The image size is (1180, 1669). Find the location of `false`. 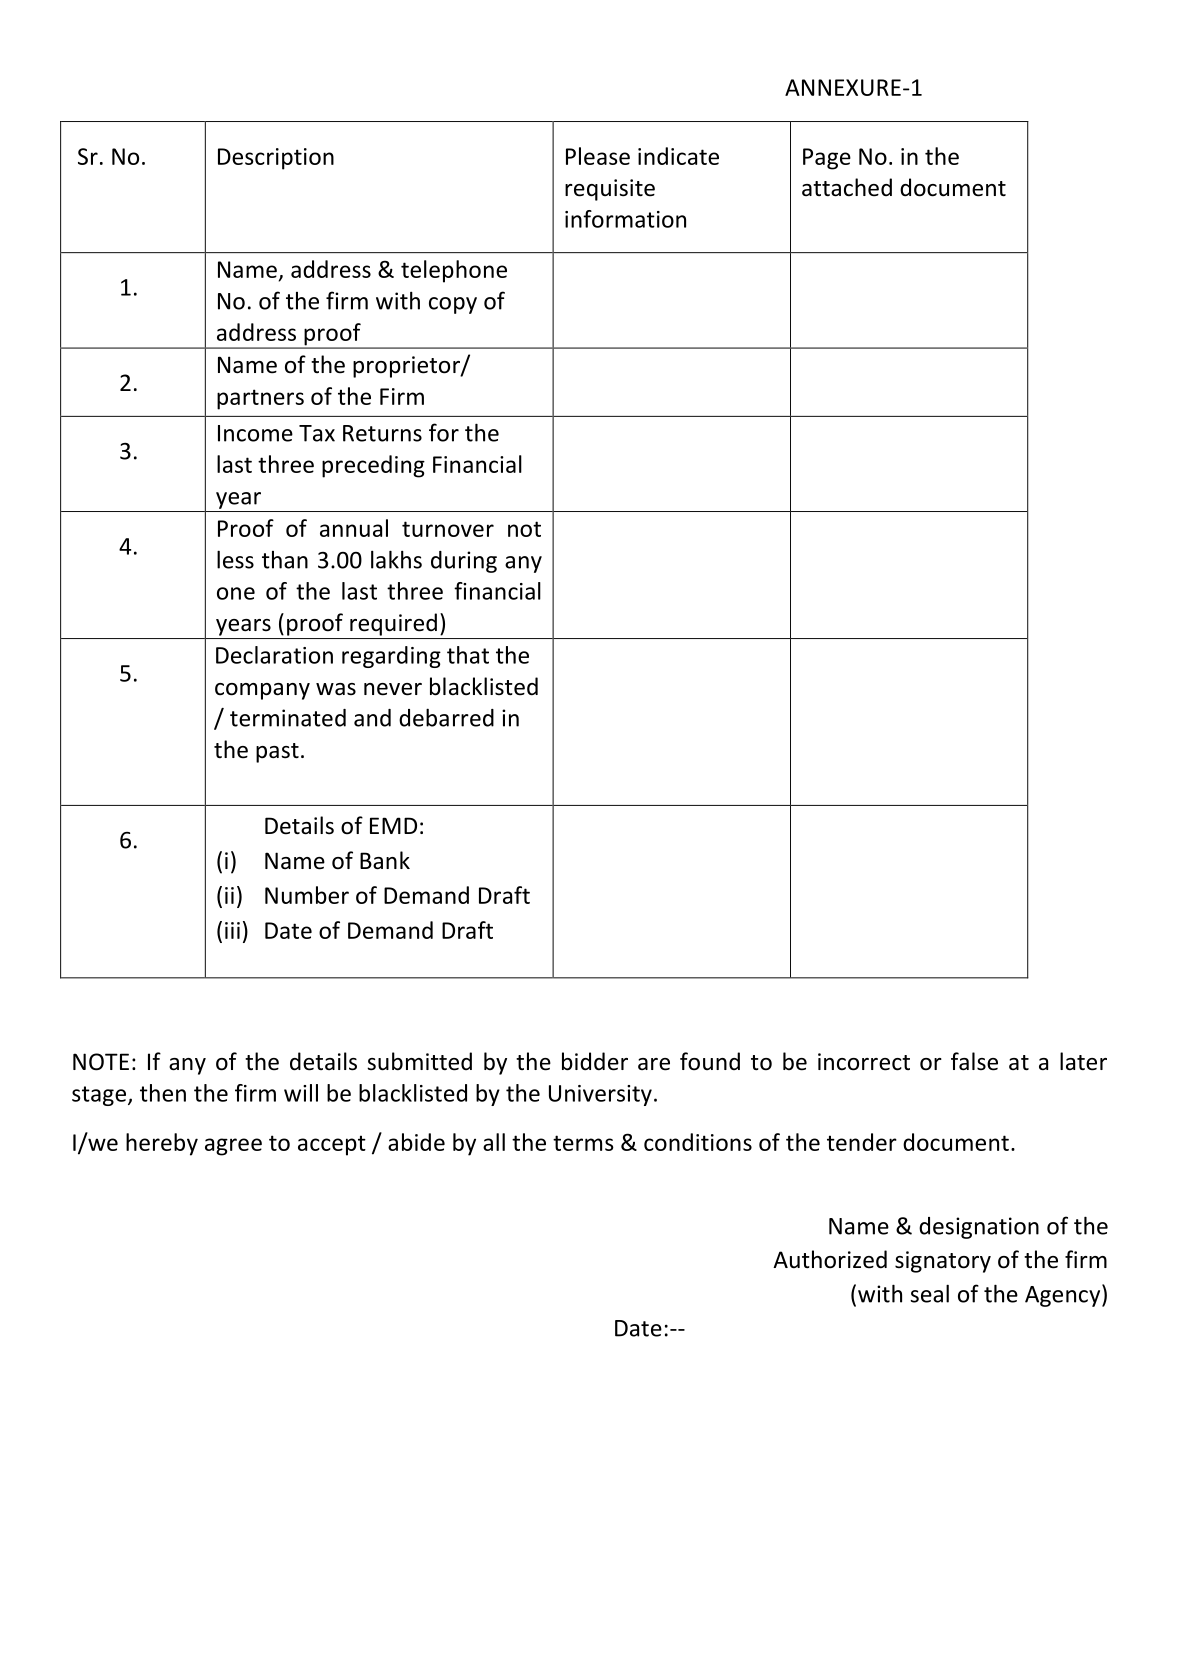

false is located at coordinates (974, 1061).
